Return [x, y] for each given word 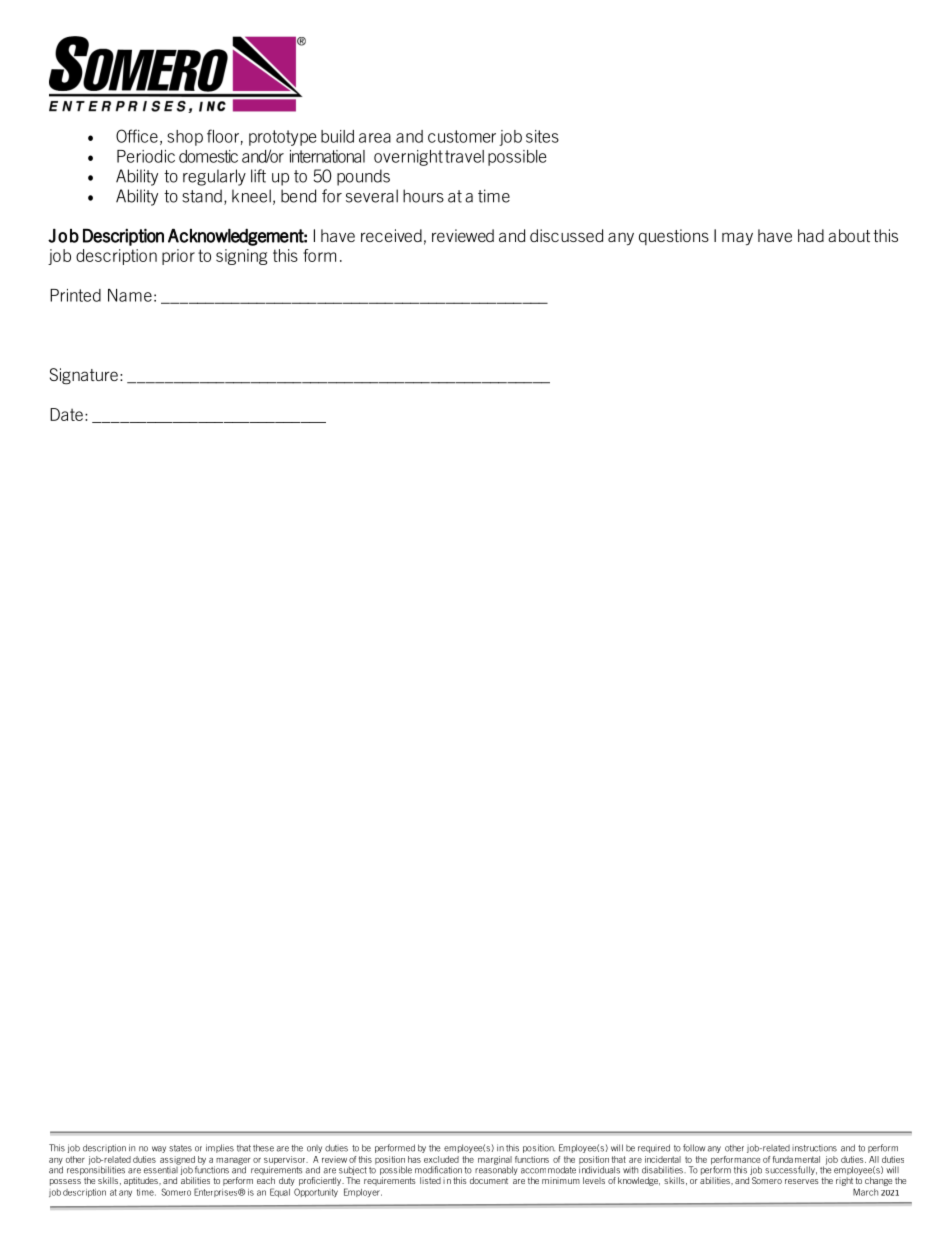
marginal [495, 1161]
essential [162, 1169]
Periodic [146, 156]
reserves [802, 1181]
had [811, 235]
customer [462, 136]
